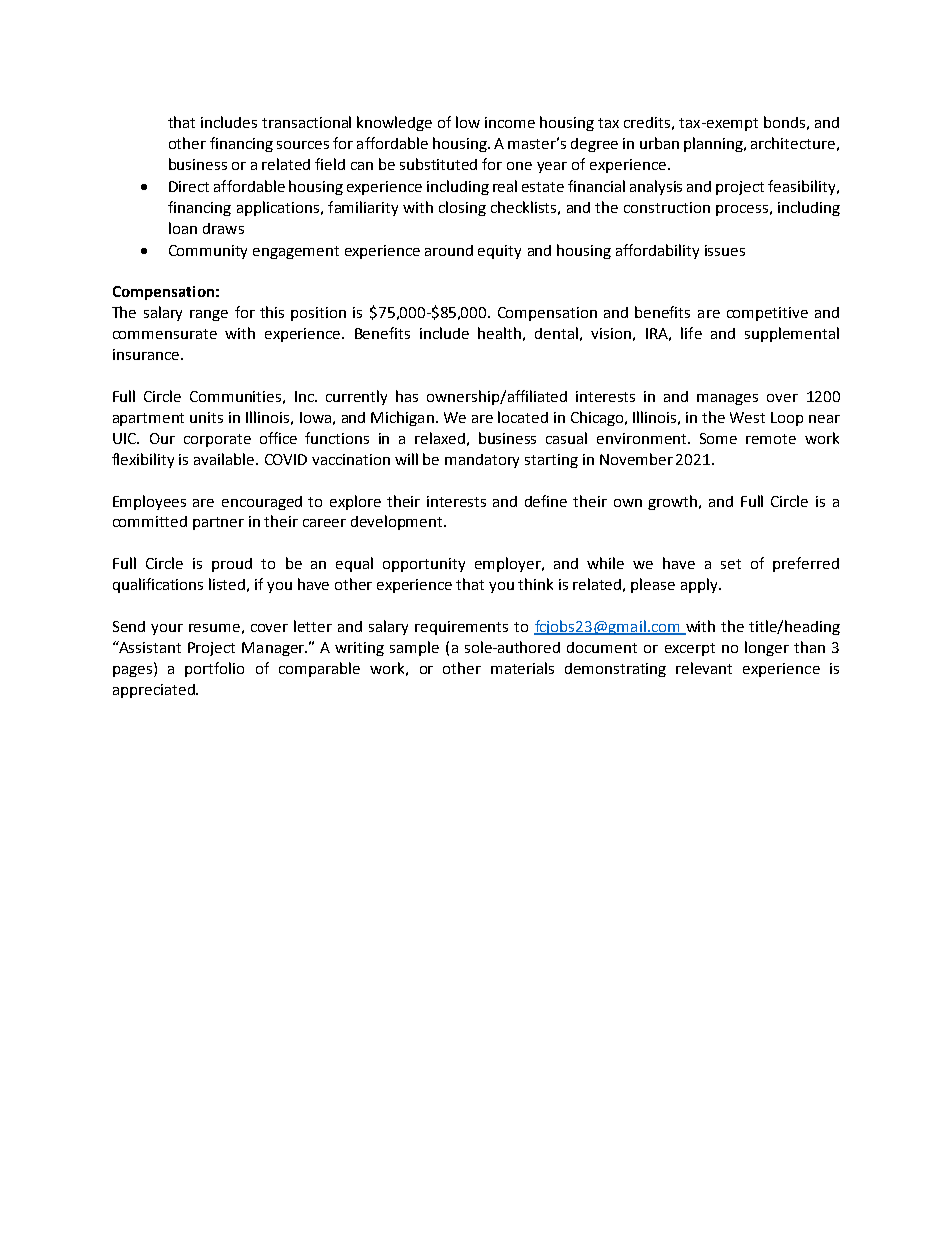 The image size is (952, 1233). Describe the element at coordinates (522, 668) in the screenshot. I see `materials` at that location.
